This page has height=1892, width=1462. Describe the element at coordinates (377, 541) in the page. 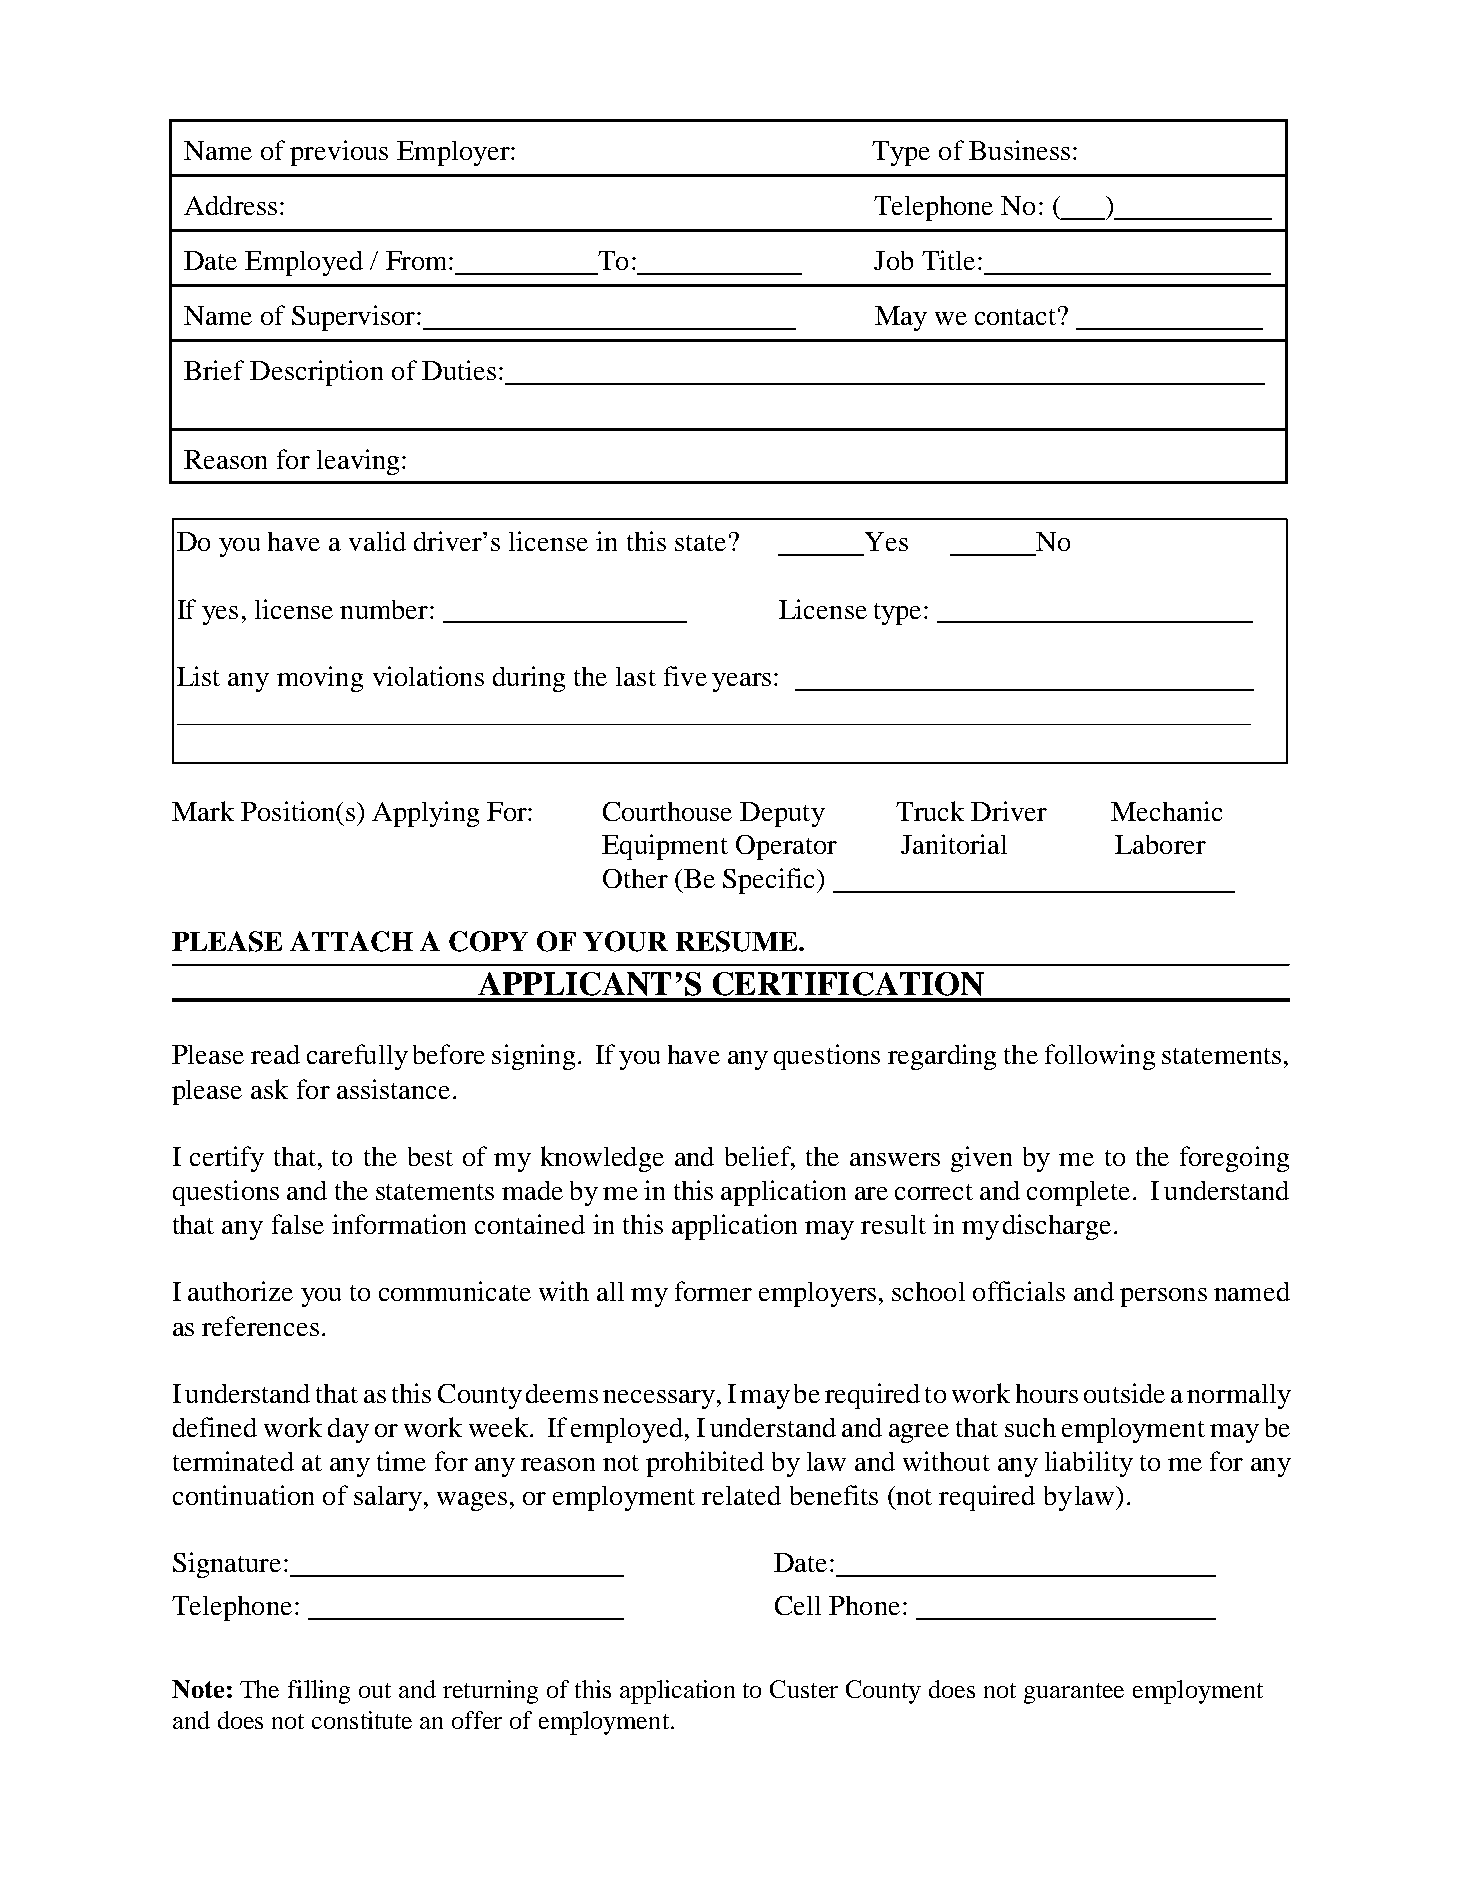

I see `valid` at that location.
